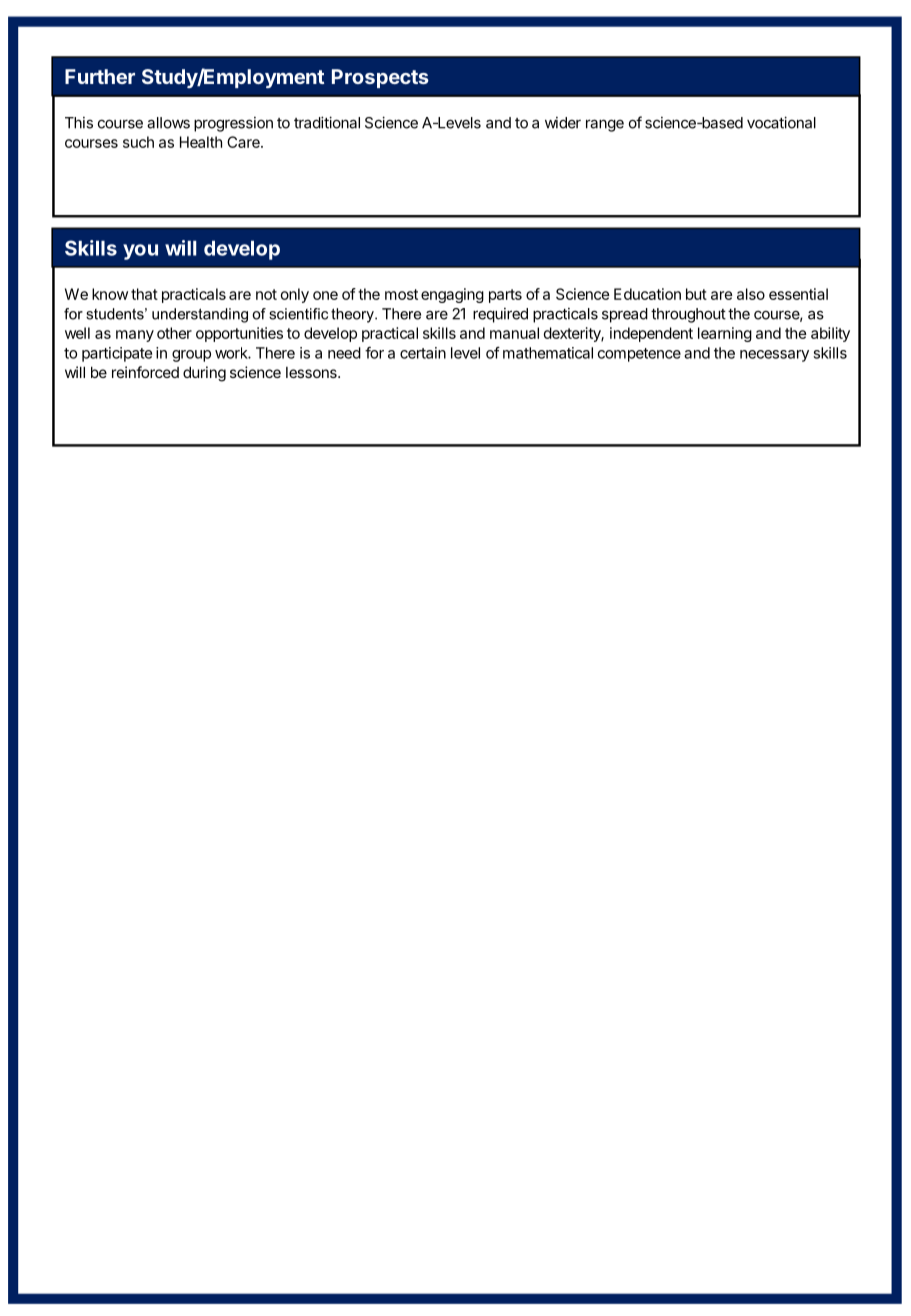 This screenshot has height=1316, width=911. I want to click on but, so click(696, 294).
